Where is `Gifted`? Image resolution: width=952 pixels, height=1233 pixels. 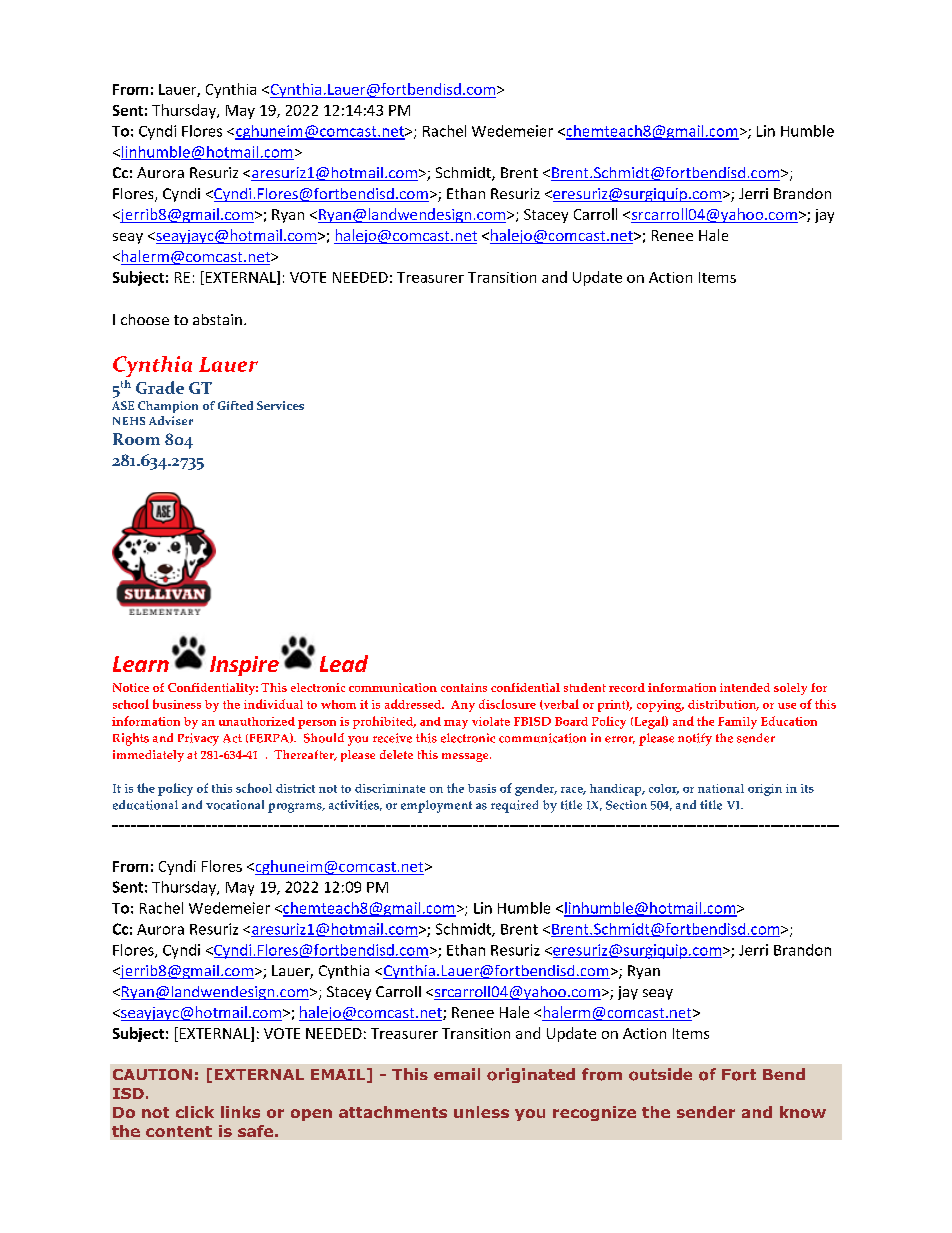
Gifted is located at coordinates (235, 405).
